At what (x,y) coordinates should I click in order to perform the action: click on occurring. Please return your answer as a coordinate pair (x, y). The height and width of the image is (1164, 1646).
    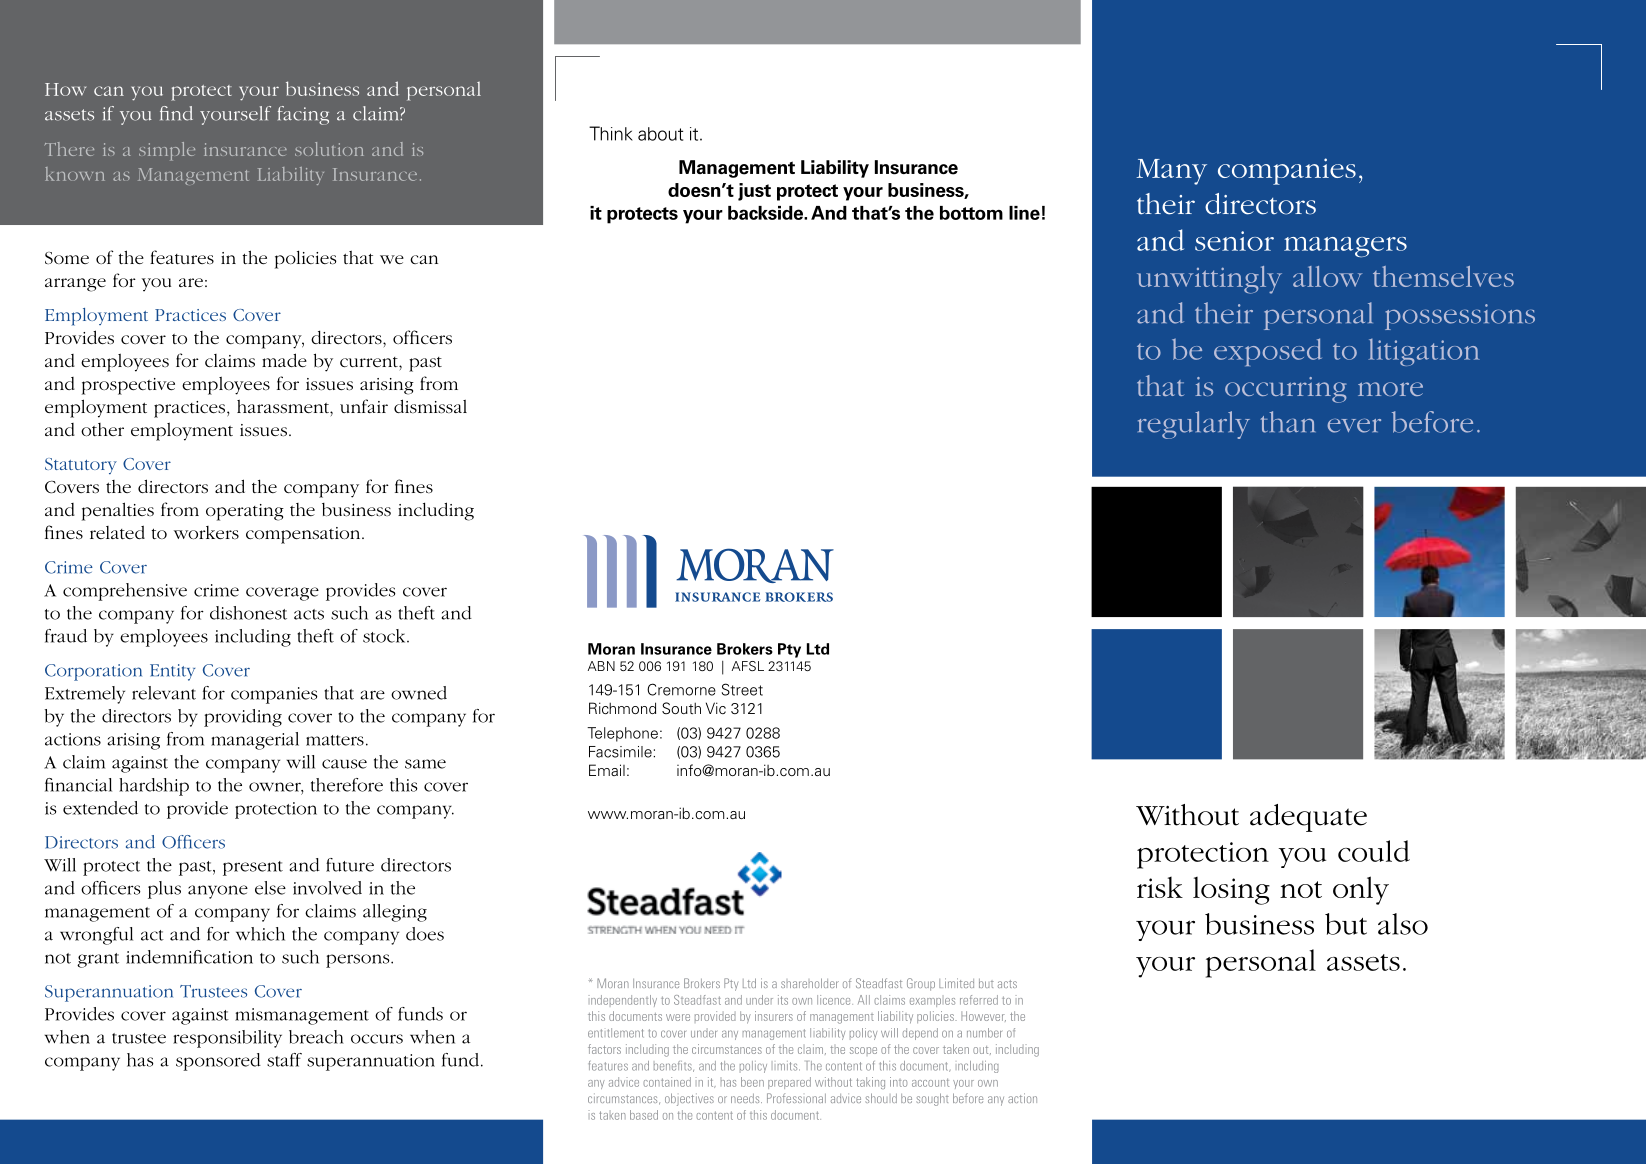
    Looking at the image, I should click on (1286, 390).
